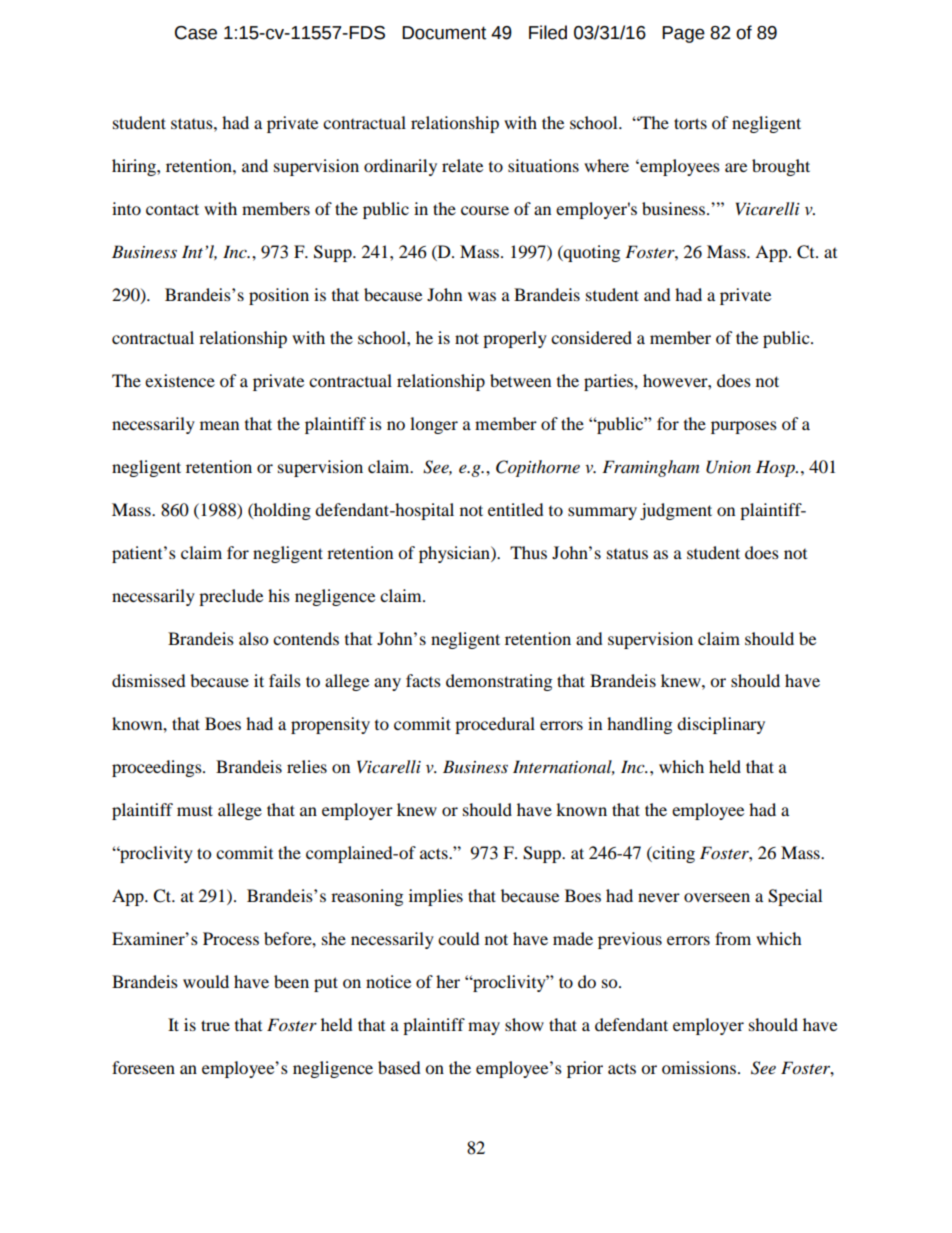 The width and height of the page is (952, 1233). What do you see at coordinates (196, 33) in the page?
I see `Case` at bounding box center [196, 33].
